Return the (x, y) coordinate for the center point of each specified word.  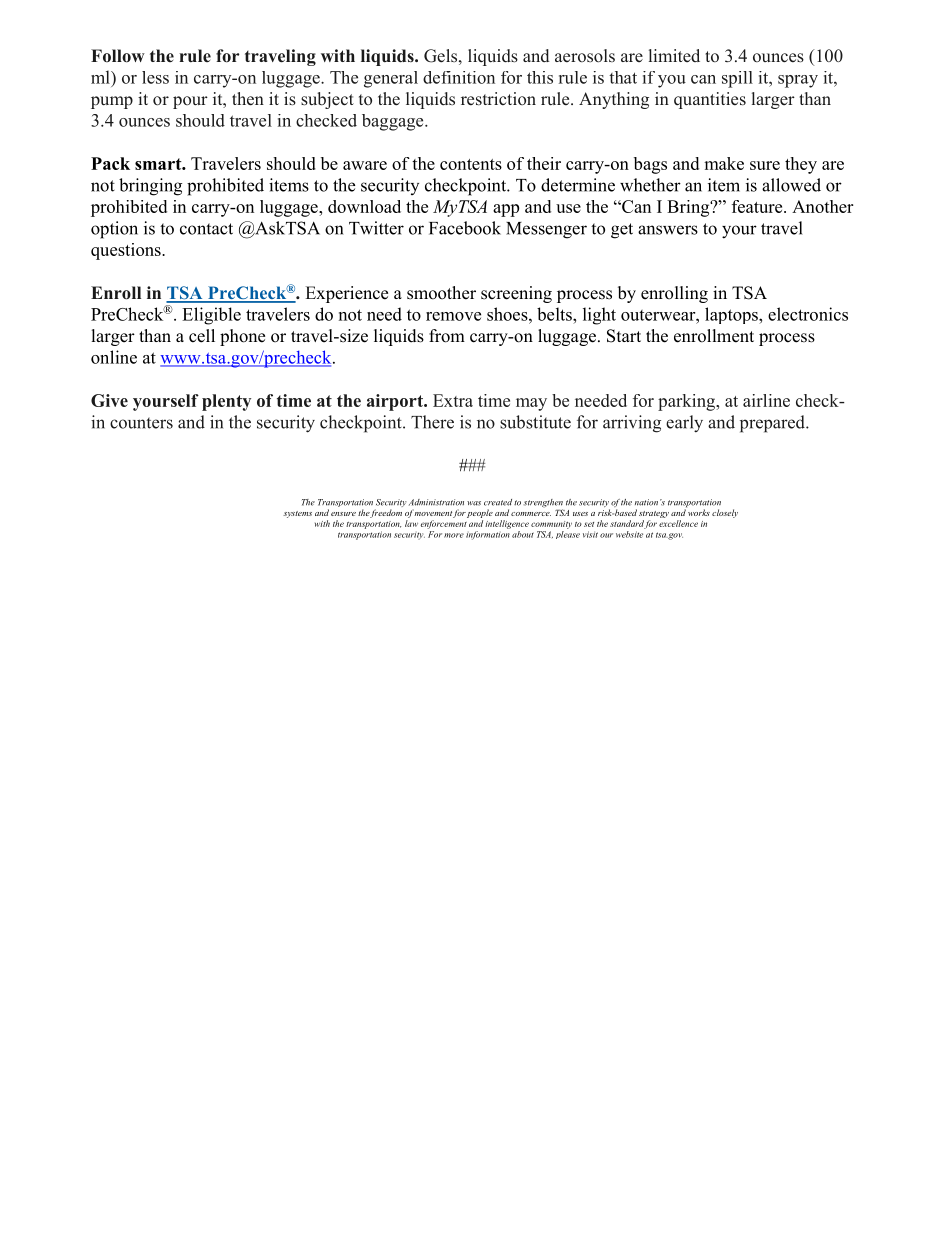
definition (459, 77)
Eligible (211, 316)
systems (297, 514)
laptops (732, 315)
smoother (441, 293)
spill (737, 79)
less (155, 77)
